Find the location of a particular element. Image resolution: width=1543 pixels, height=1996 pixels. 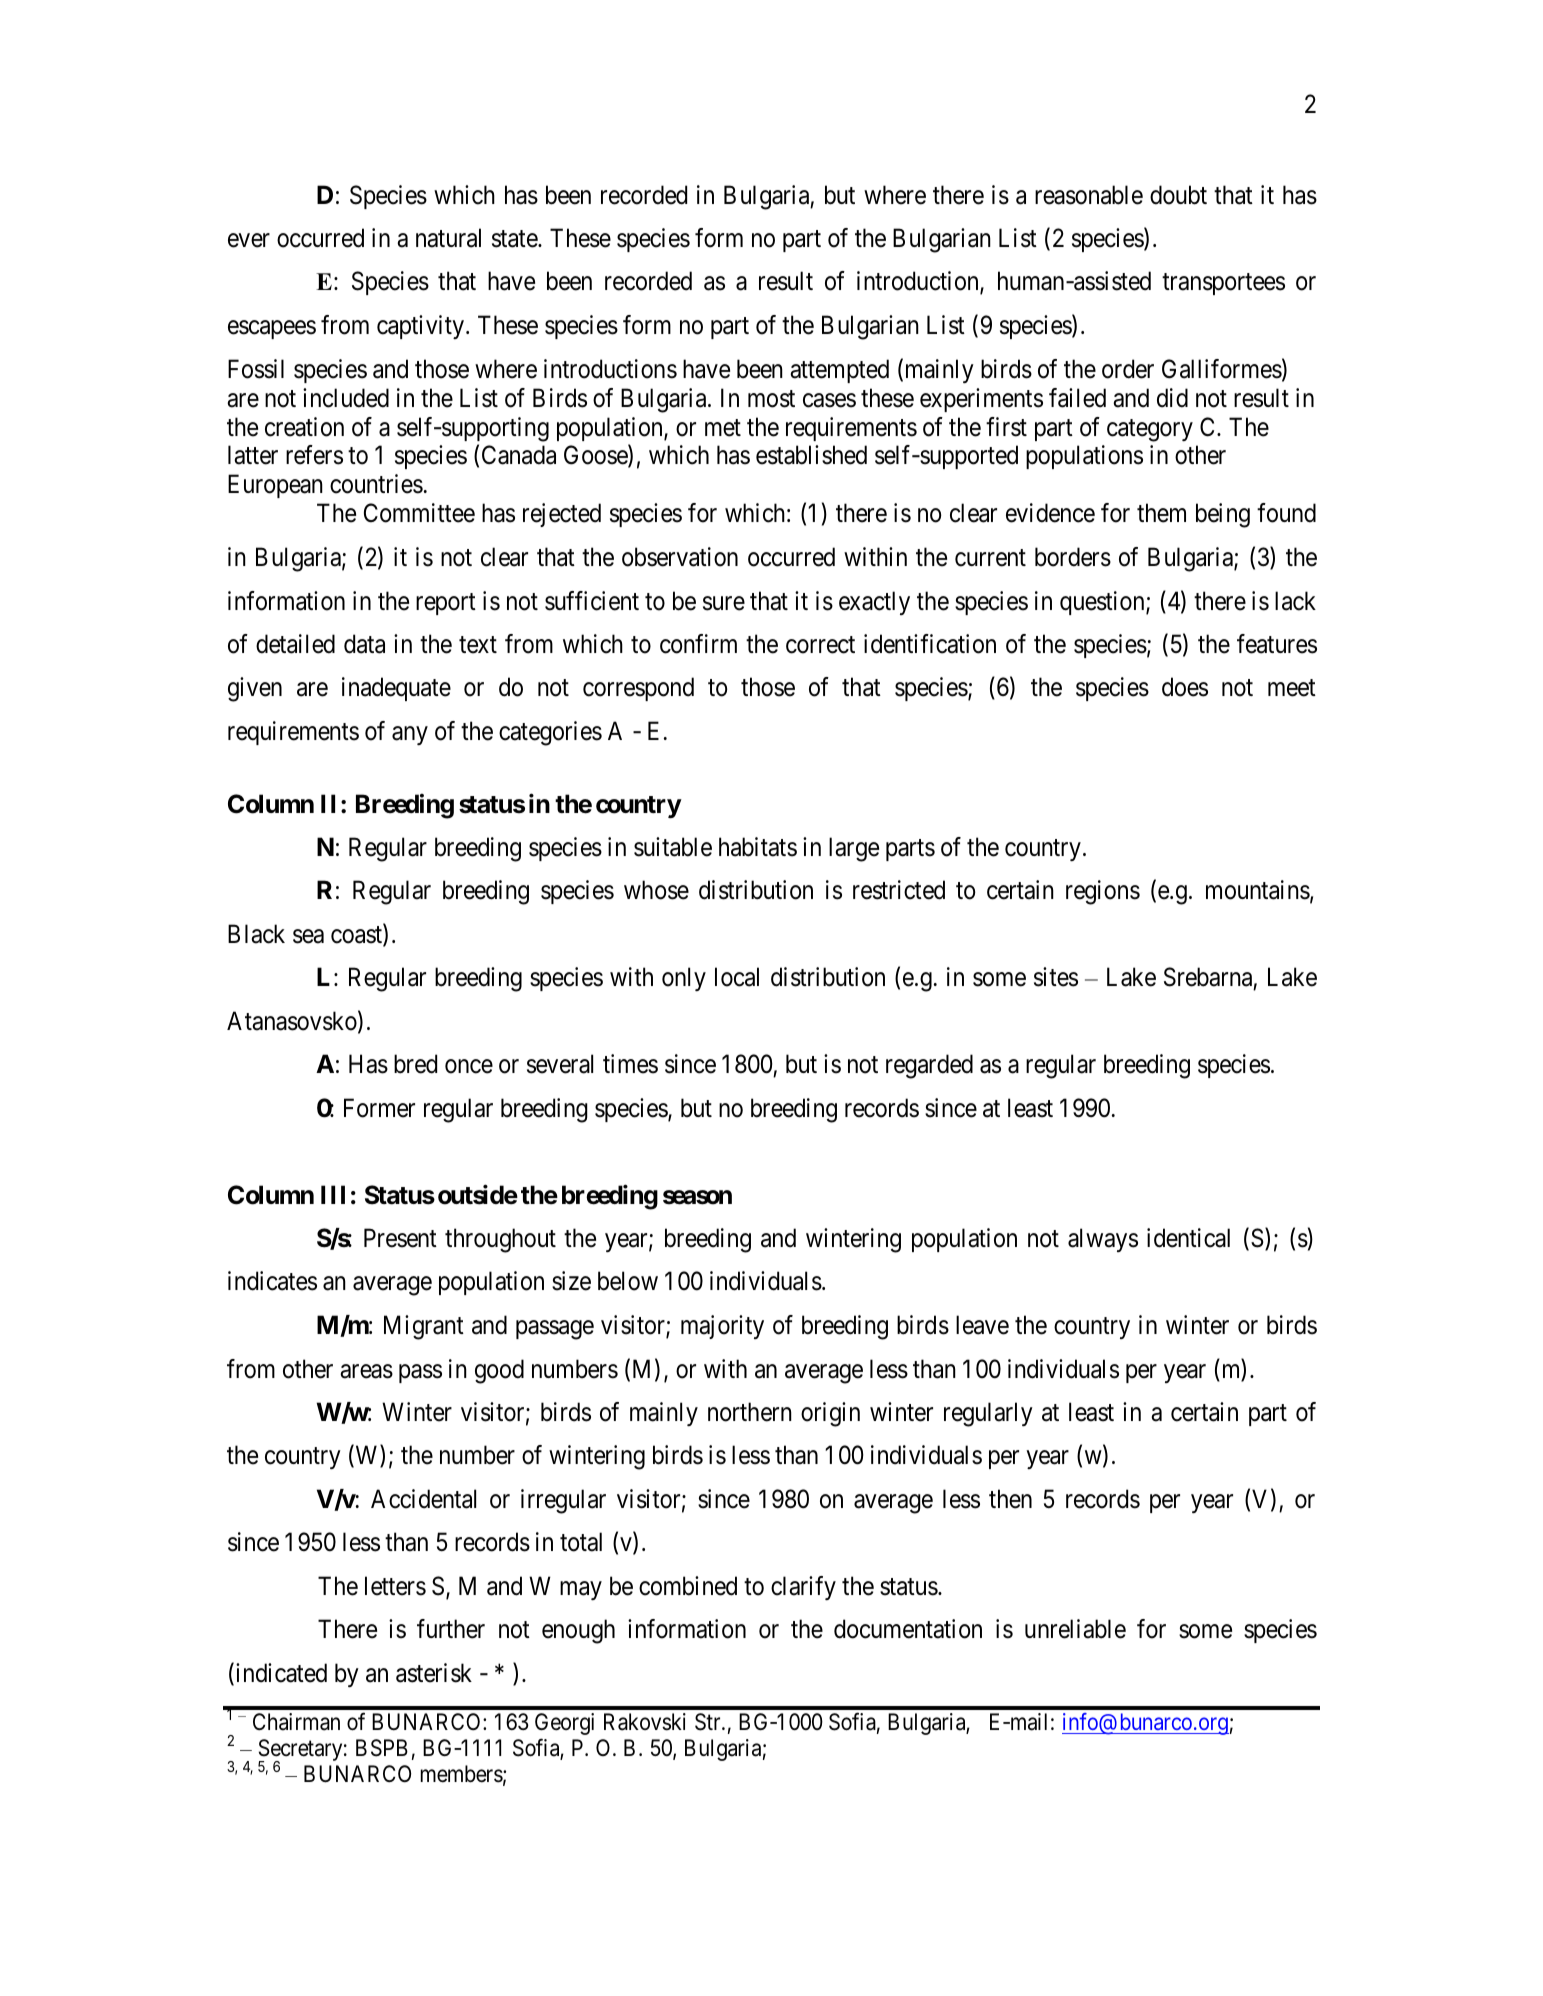

season is located at coordinates (697, 1197).
